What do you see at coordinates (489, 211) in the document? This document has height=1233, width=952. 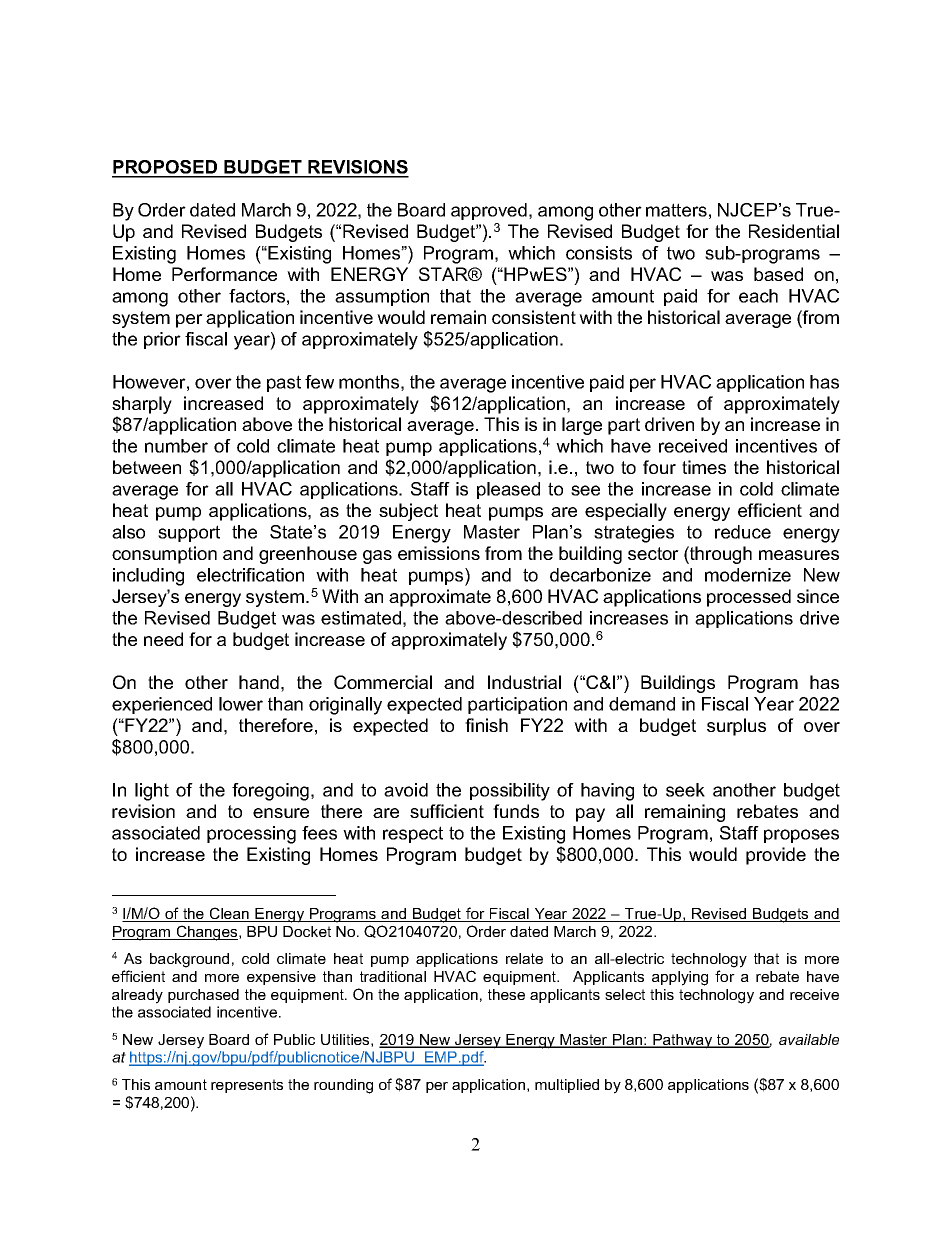 I see `approved` at bounding box center [489, 211].
